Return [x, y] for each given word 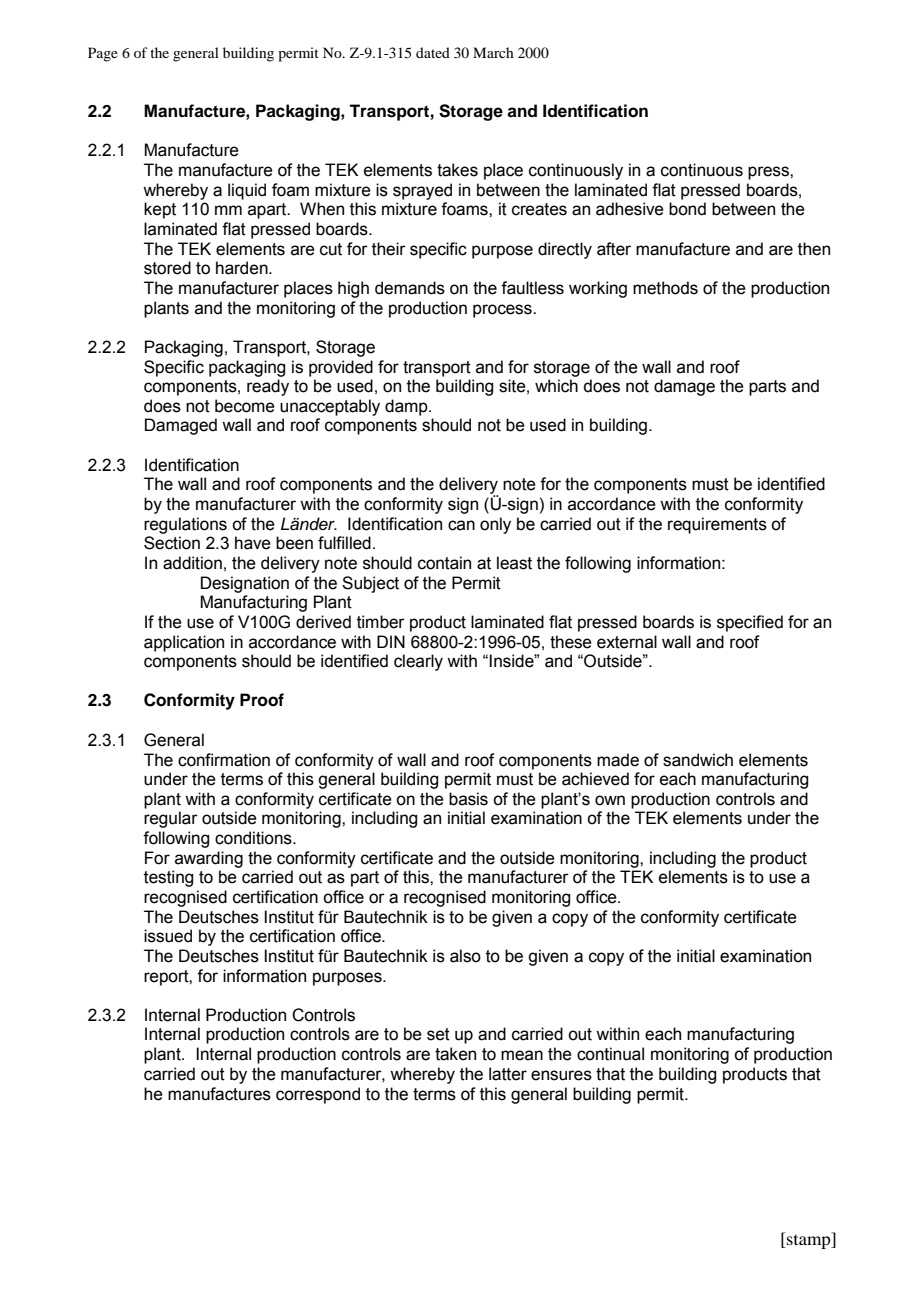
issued [168, 936]
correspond [318, 1095]
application [184, 643]
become [245, 406]
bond [687, 209]
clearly [418, 662]
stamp [809, 1240]
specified [750, 623]
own [610, 800]
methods [665, 288]
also [465, 956]
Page [103, 54]
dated [433, 52]
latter [508, 1074]
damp [407, 407]
